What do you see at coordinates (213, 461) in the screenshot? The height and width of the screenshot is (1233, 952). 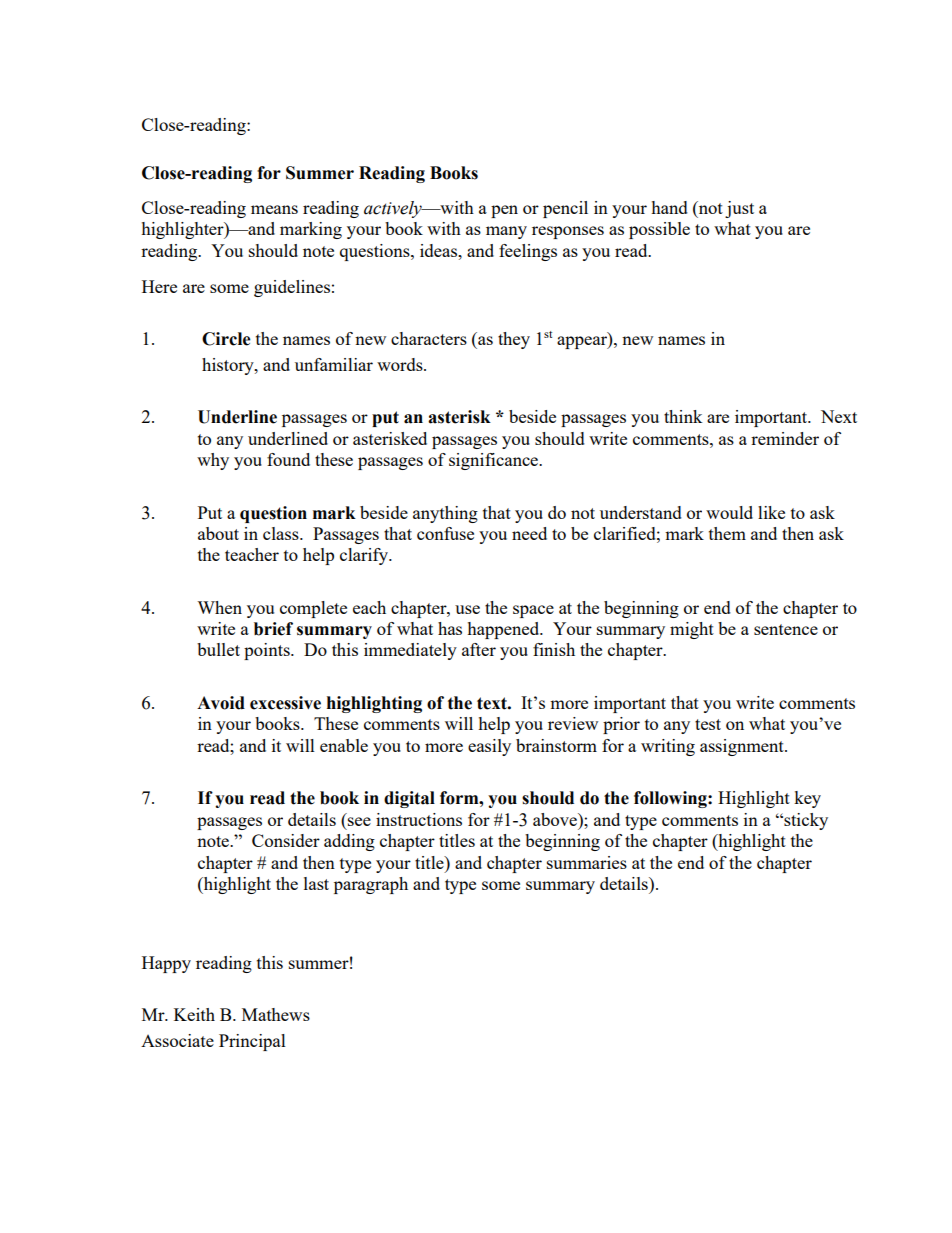 I see `why` at bounding box center [213, 461].
